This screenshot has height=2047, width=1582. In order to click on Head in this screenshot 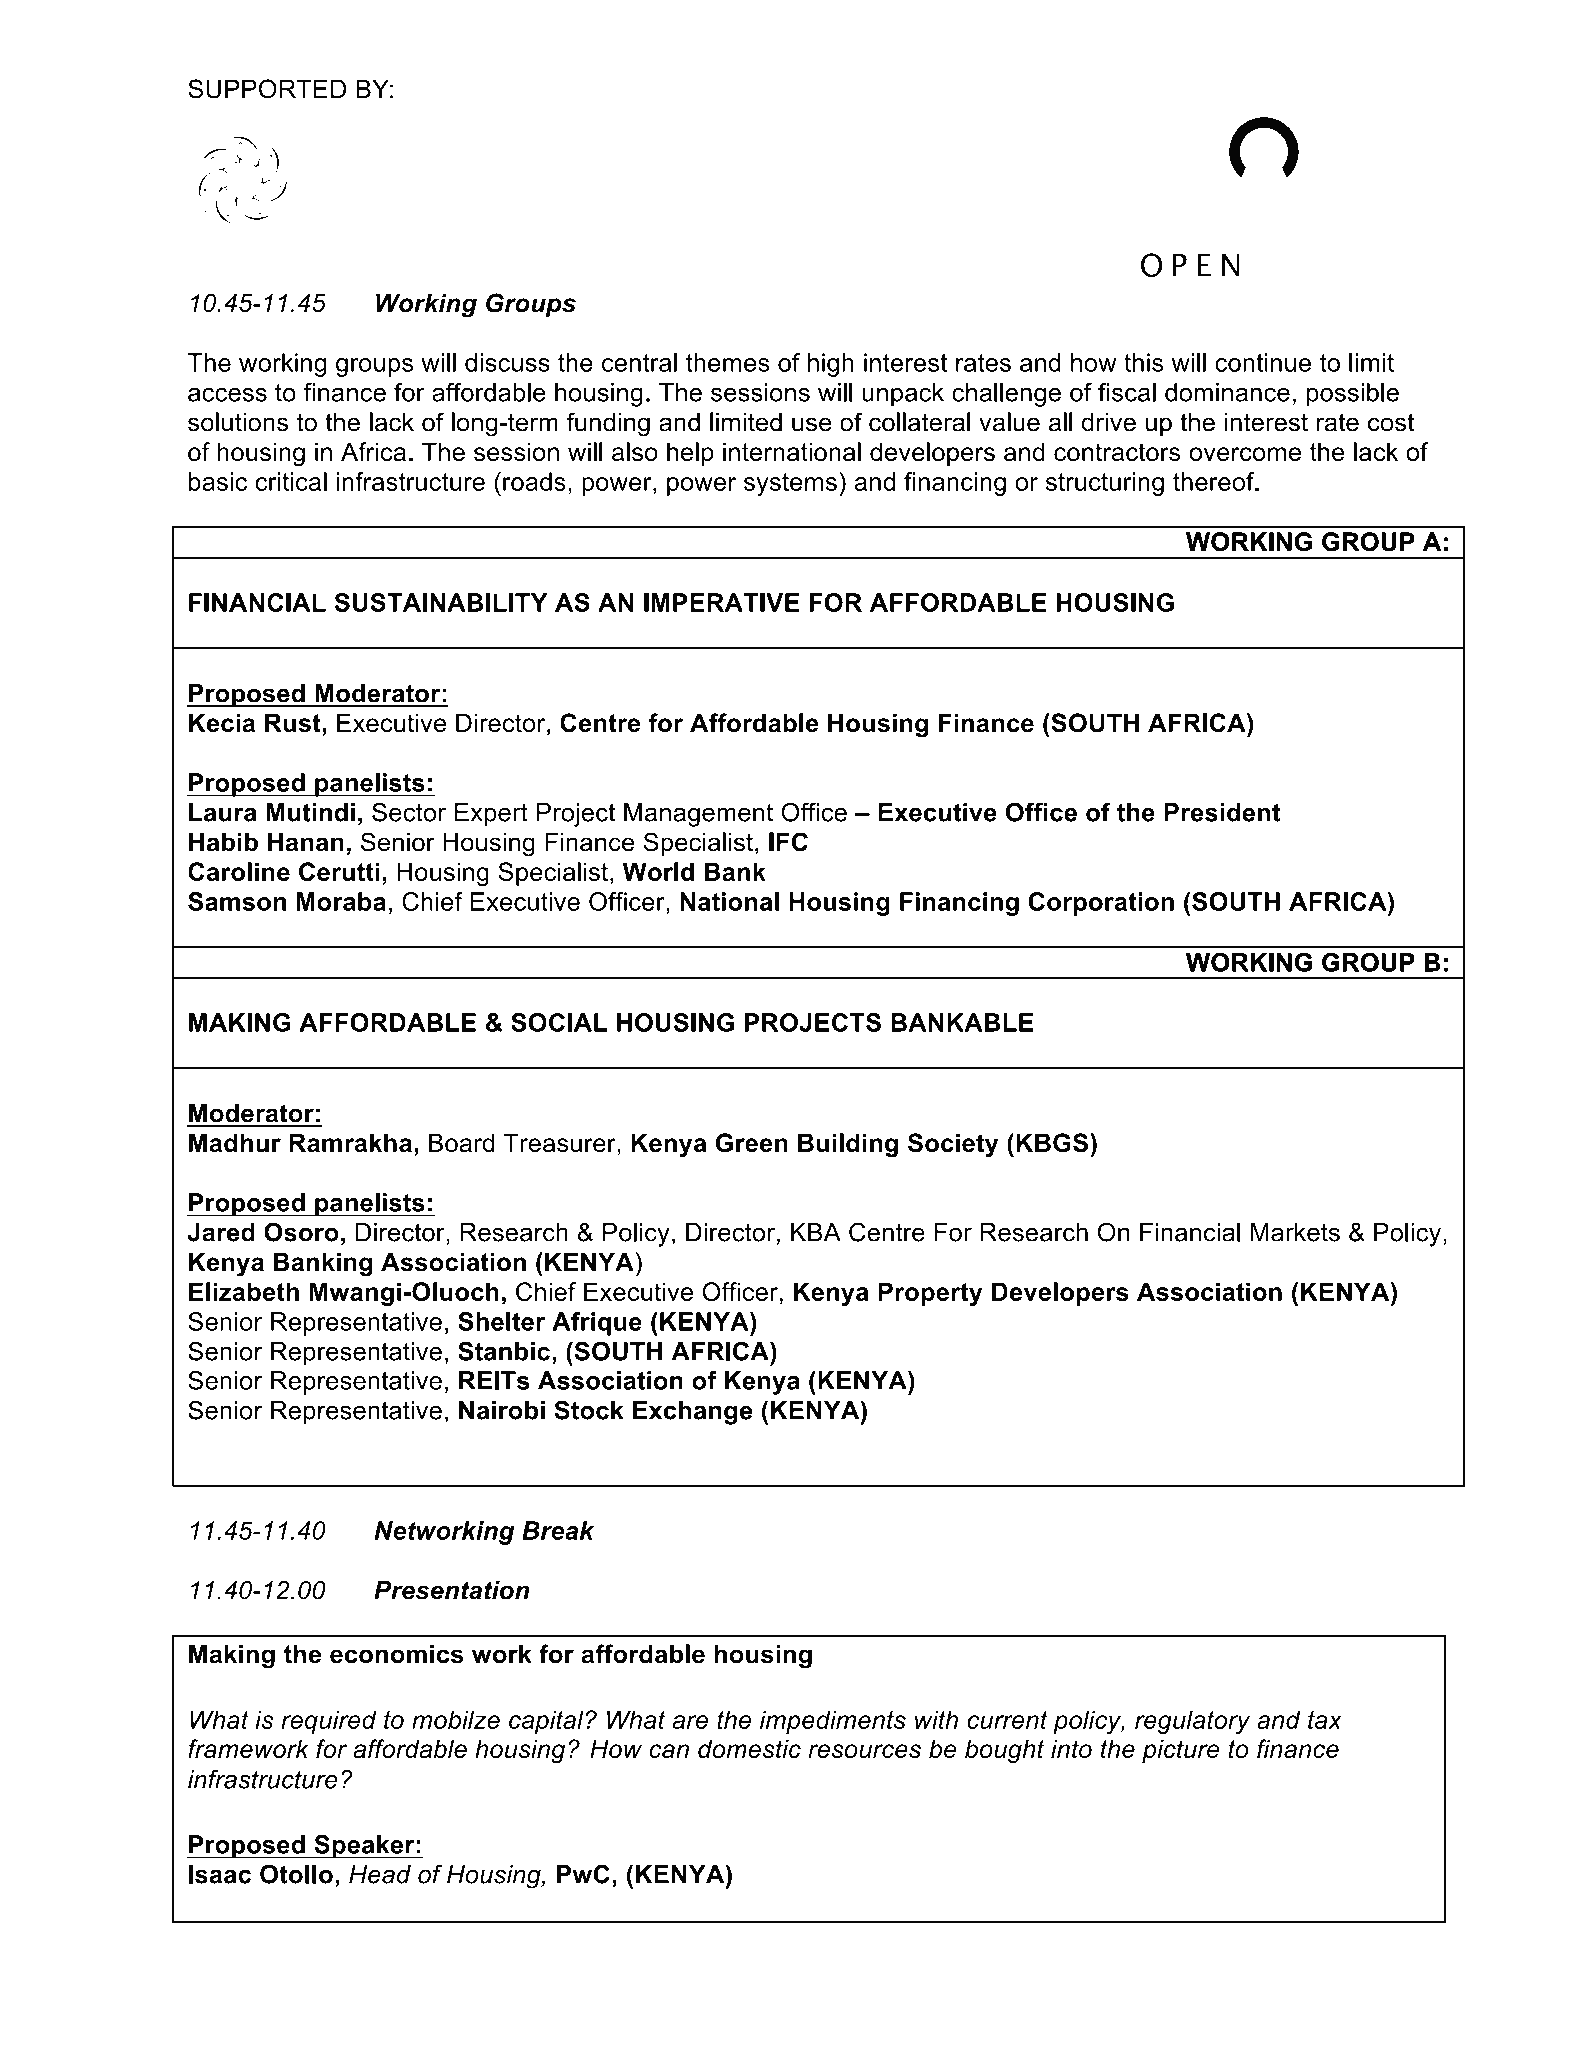, I will do `click(380, 1874)`.
